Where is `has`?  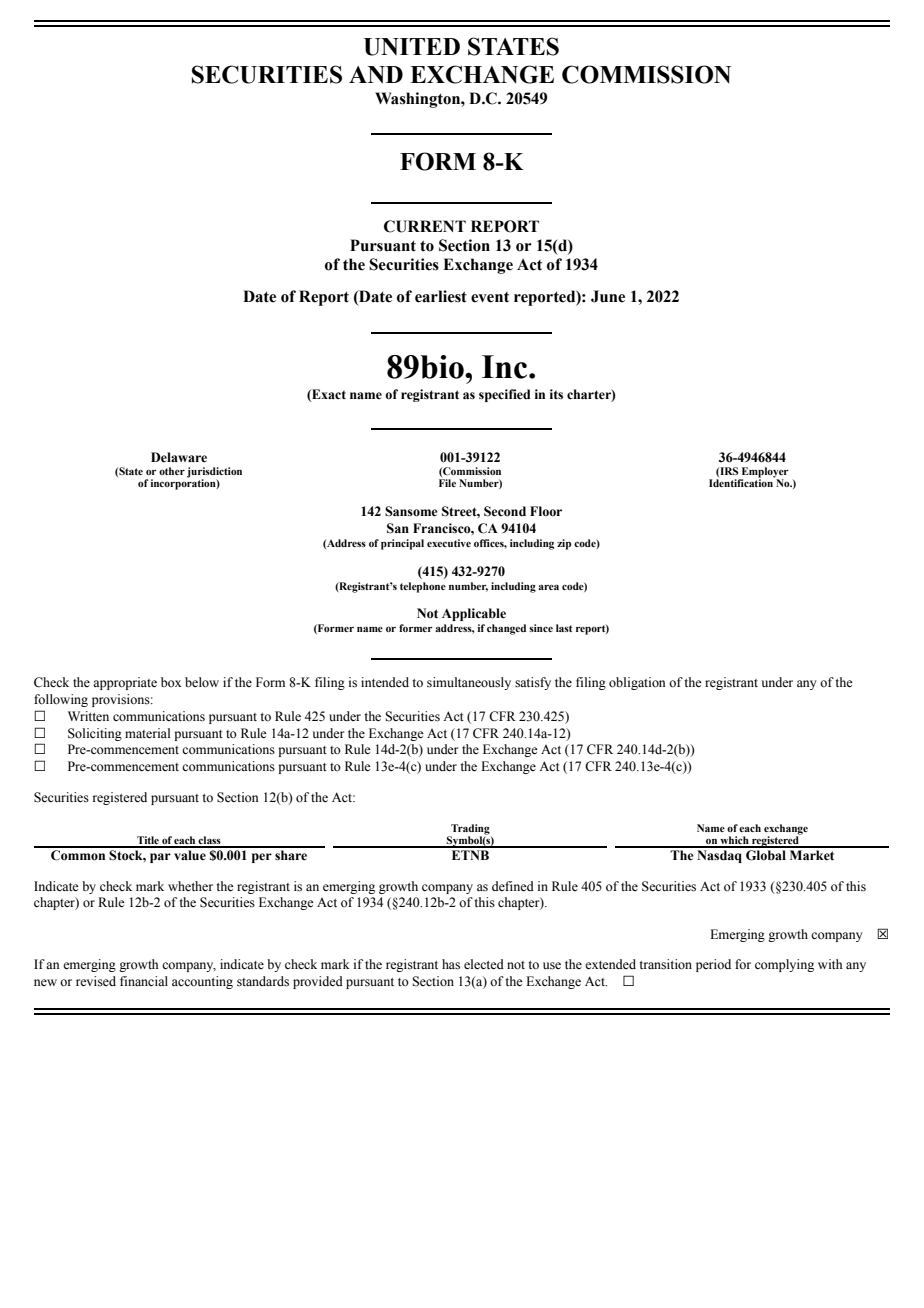 has is located at coordinates (451, 964).
